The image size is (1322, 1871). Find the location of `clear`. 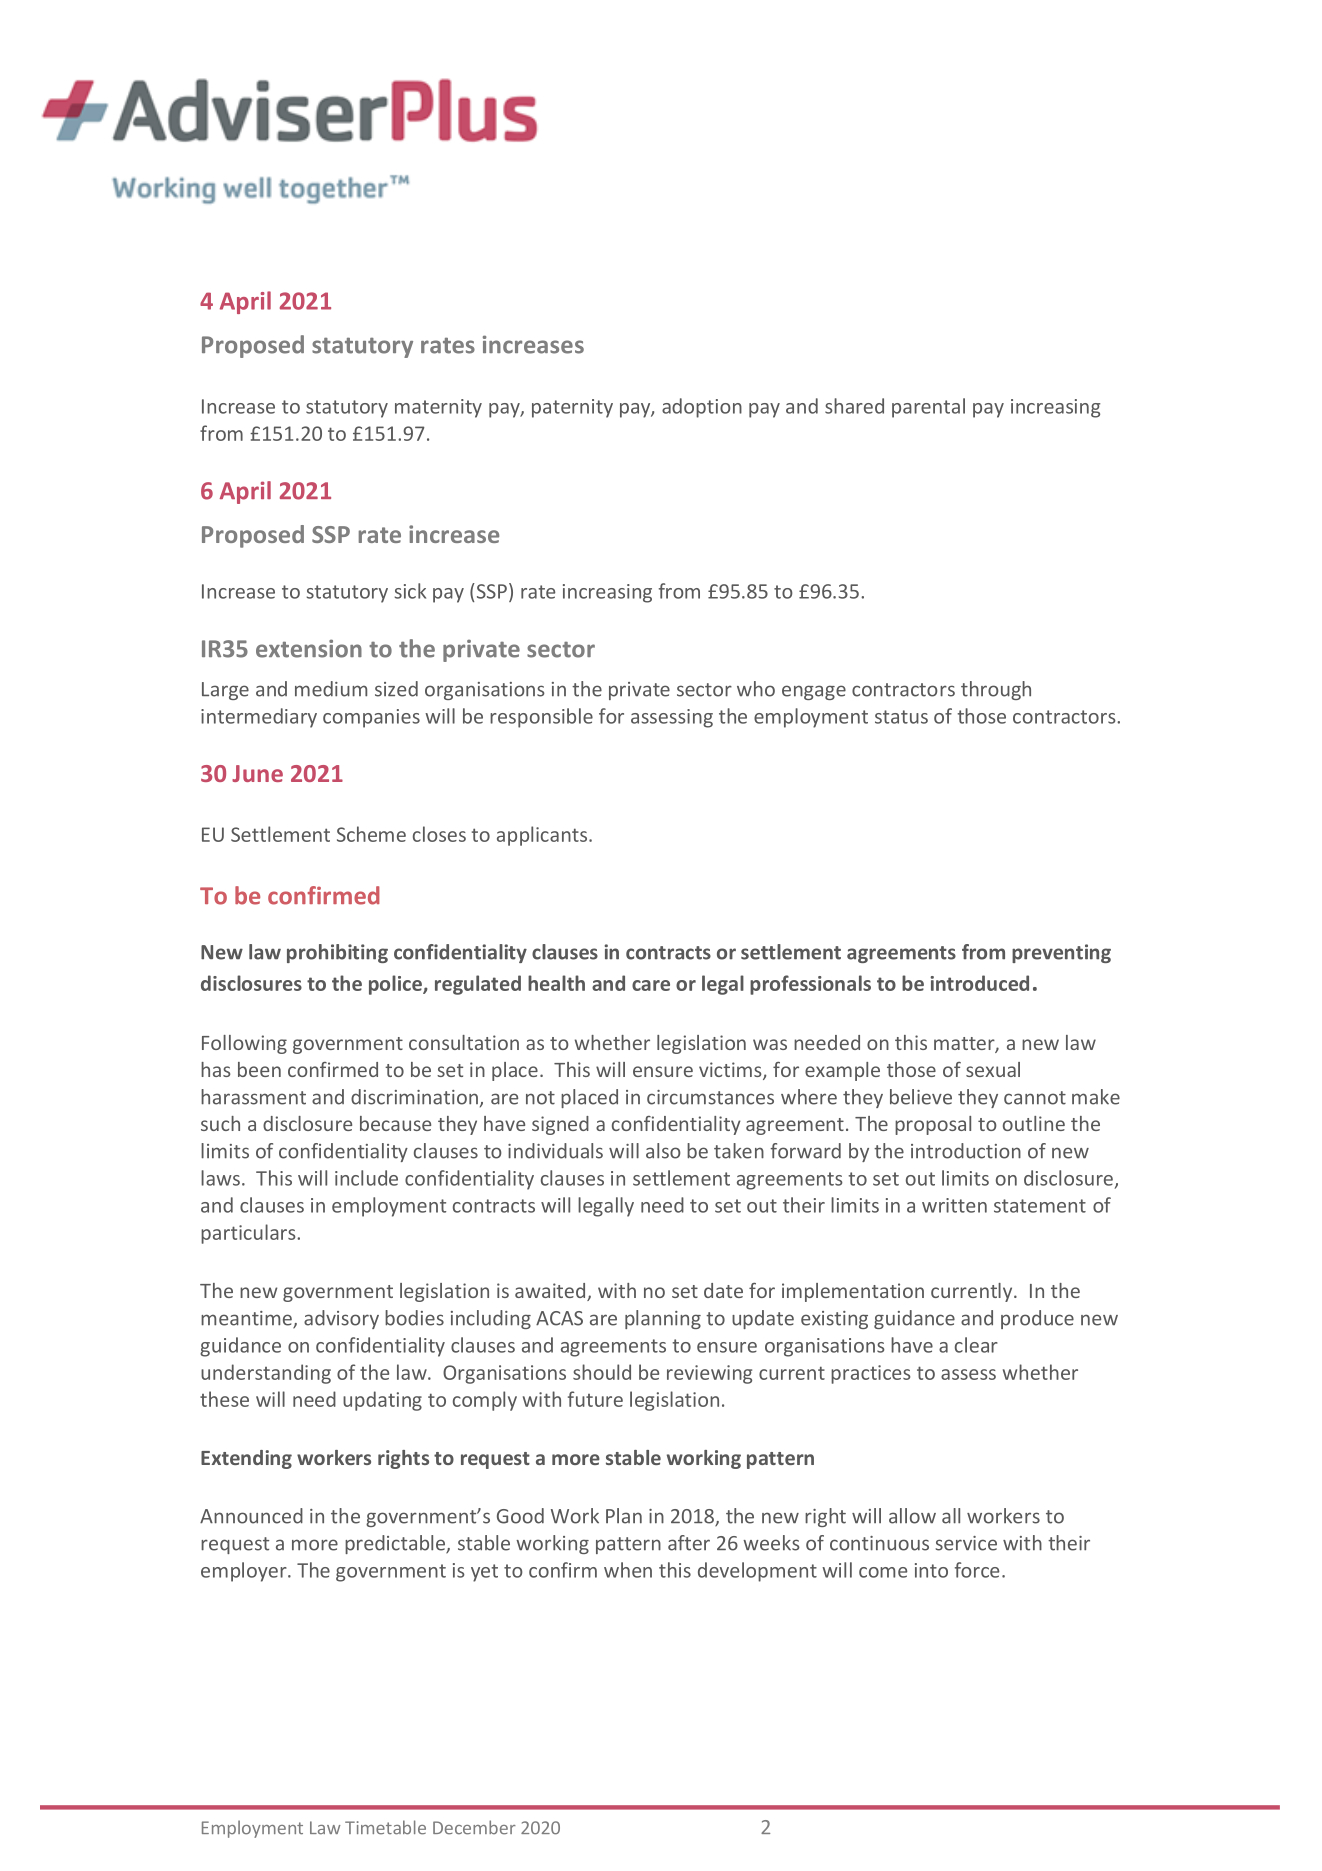

clear is located at coordinates (976, 1345).
